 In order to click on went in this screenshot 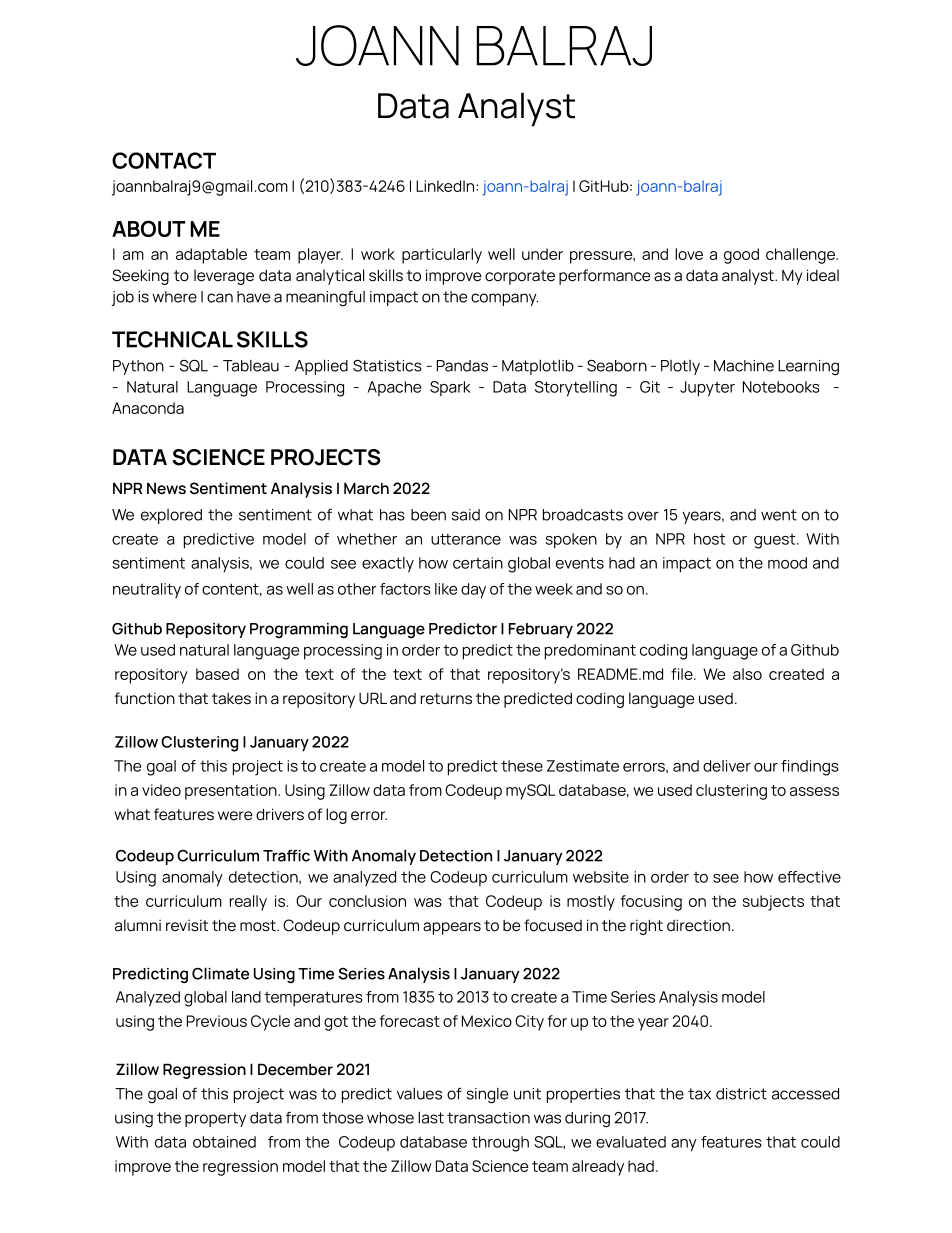, I will do `click(779, 515)`.
